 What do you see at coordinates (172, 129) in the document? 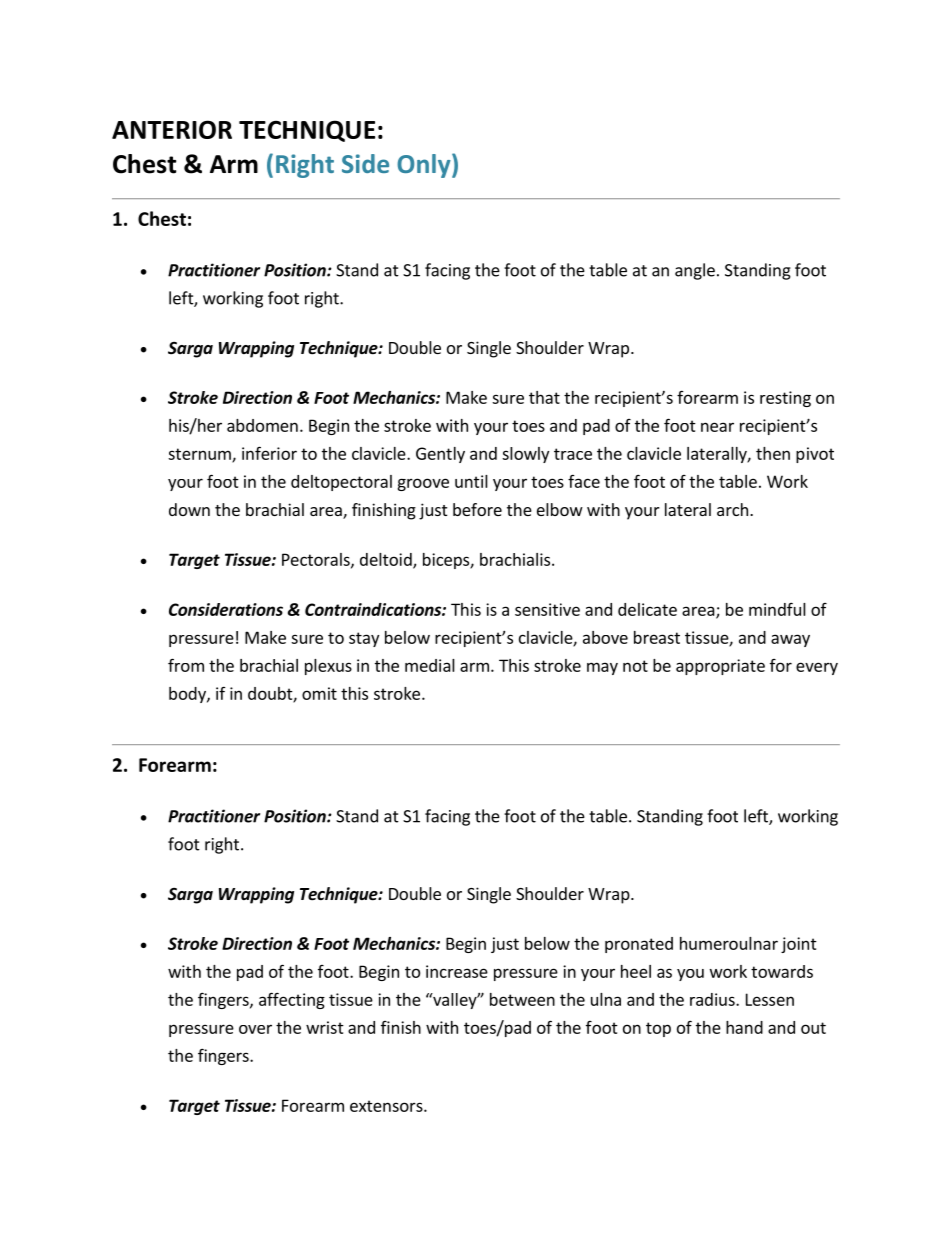
I see `ANTERIOR` at bounding box center [172, 129].
